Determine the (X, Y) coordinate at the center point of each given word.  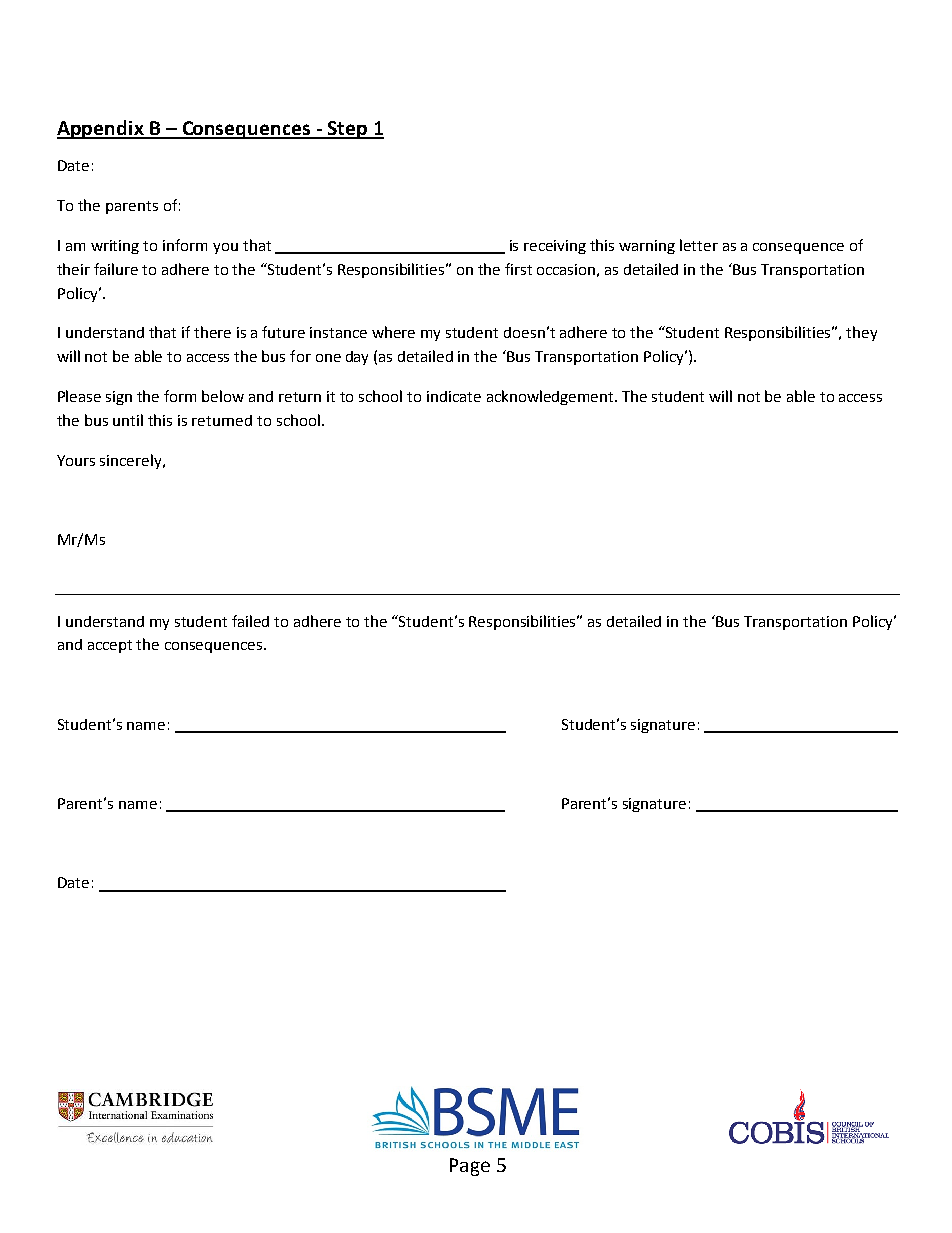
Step (348, 130)
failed (250, 621)
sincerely (132, 461)
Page (470, 1167)
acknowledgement (551, 397)
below (223, 396)
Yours (76, 460)
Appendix (101, 129)
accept (110, 646)
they (861, 333)
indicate (454, 396)
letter (699, 245)
